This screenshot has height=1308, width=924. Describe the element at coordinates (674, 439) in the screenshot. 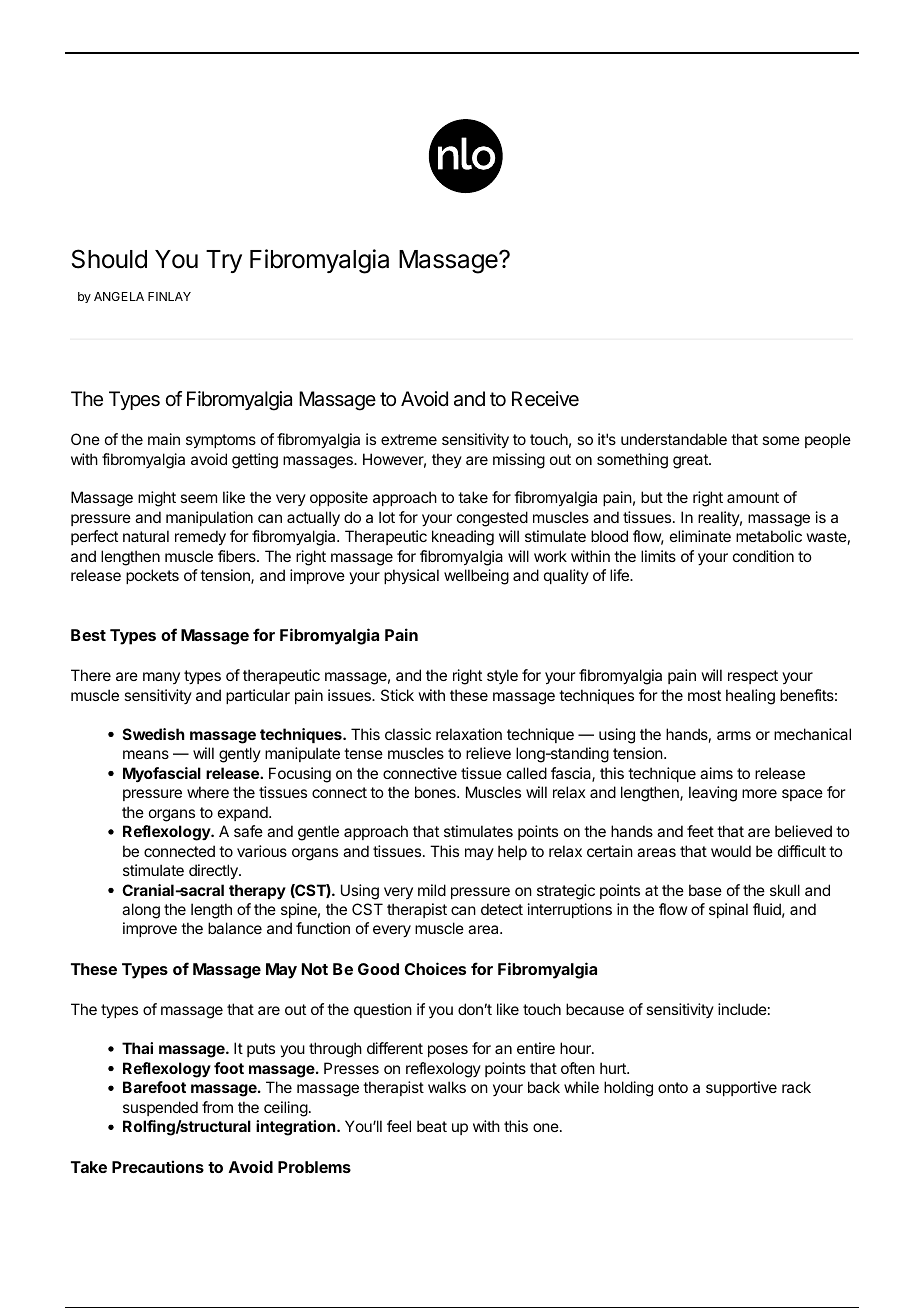

I see `understandable` at that location.
